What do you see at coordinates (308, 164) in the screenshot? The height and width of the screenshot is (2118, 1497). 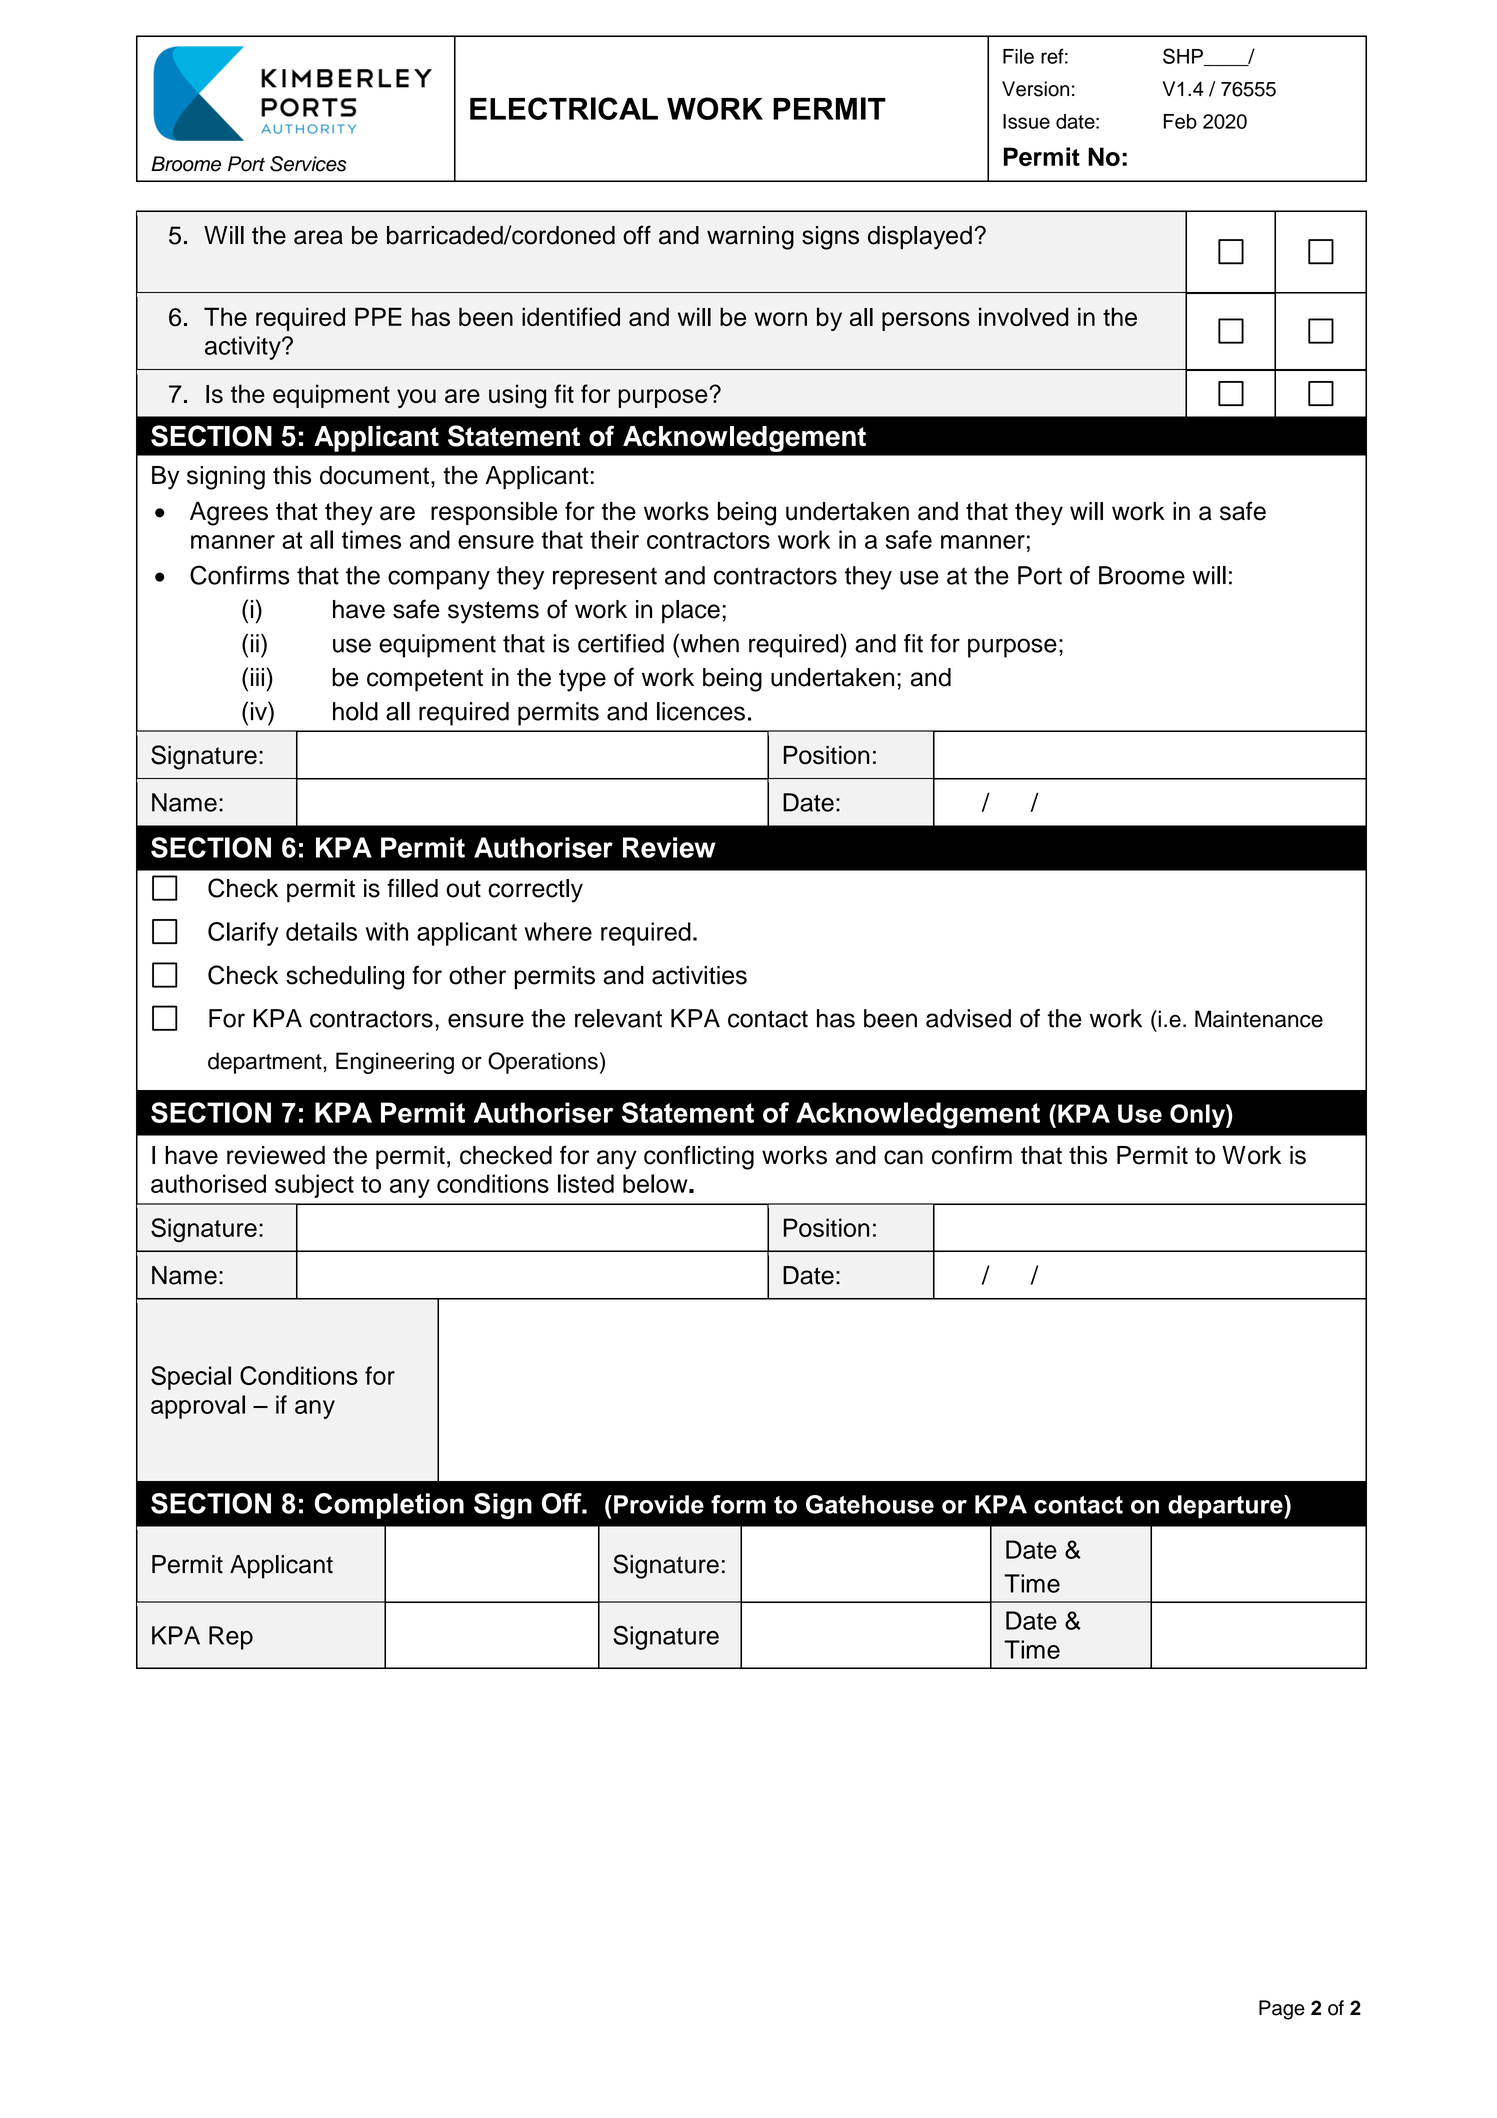 I see `Services` at bounding box center [308, 164].
